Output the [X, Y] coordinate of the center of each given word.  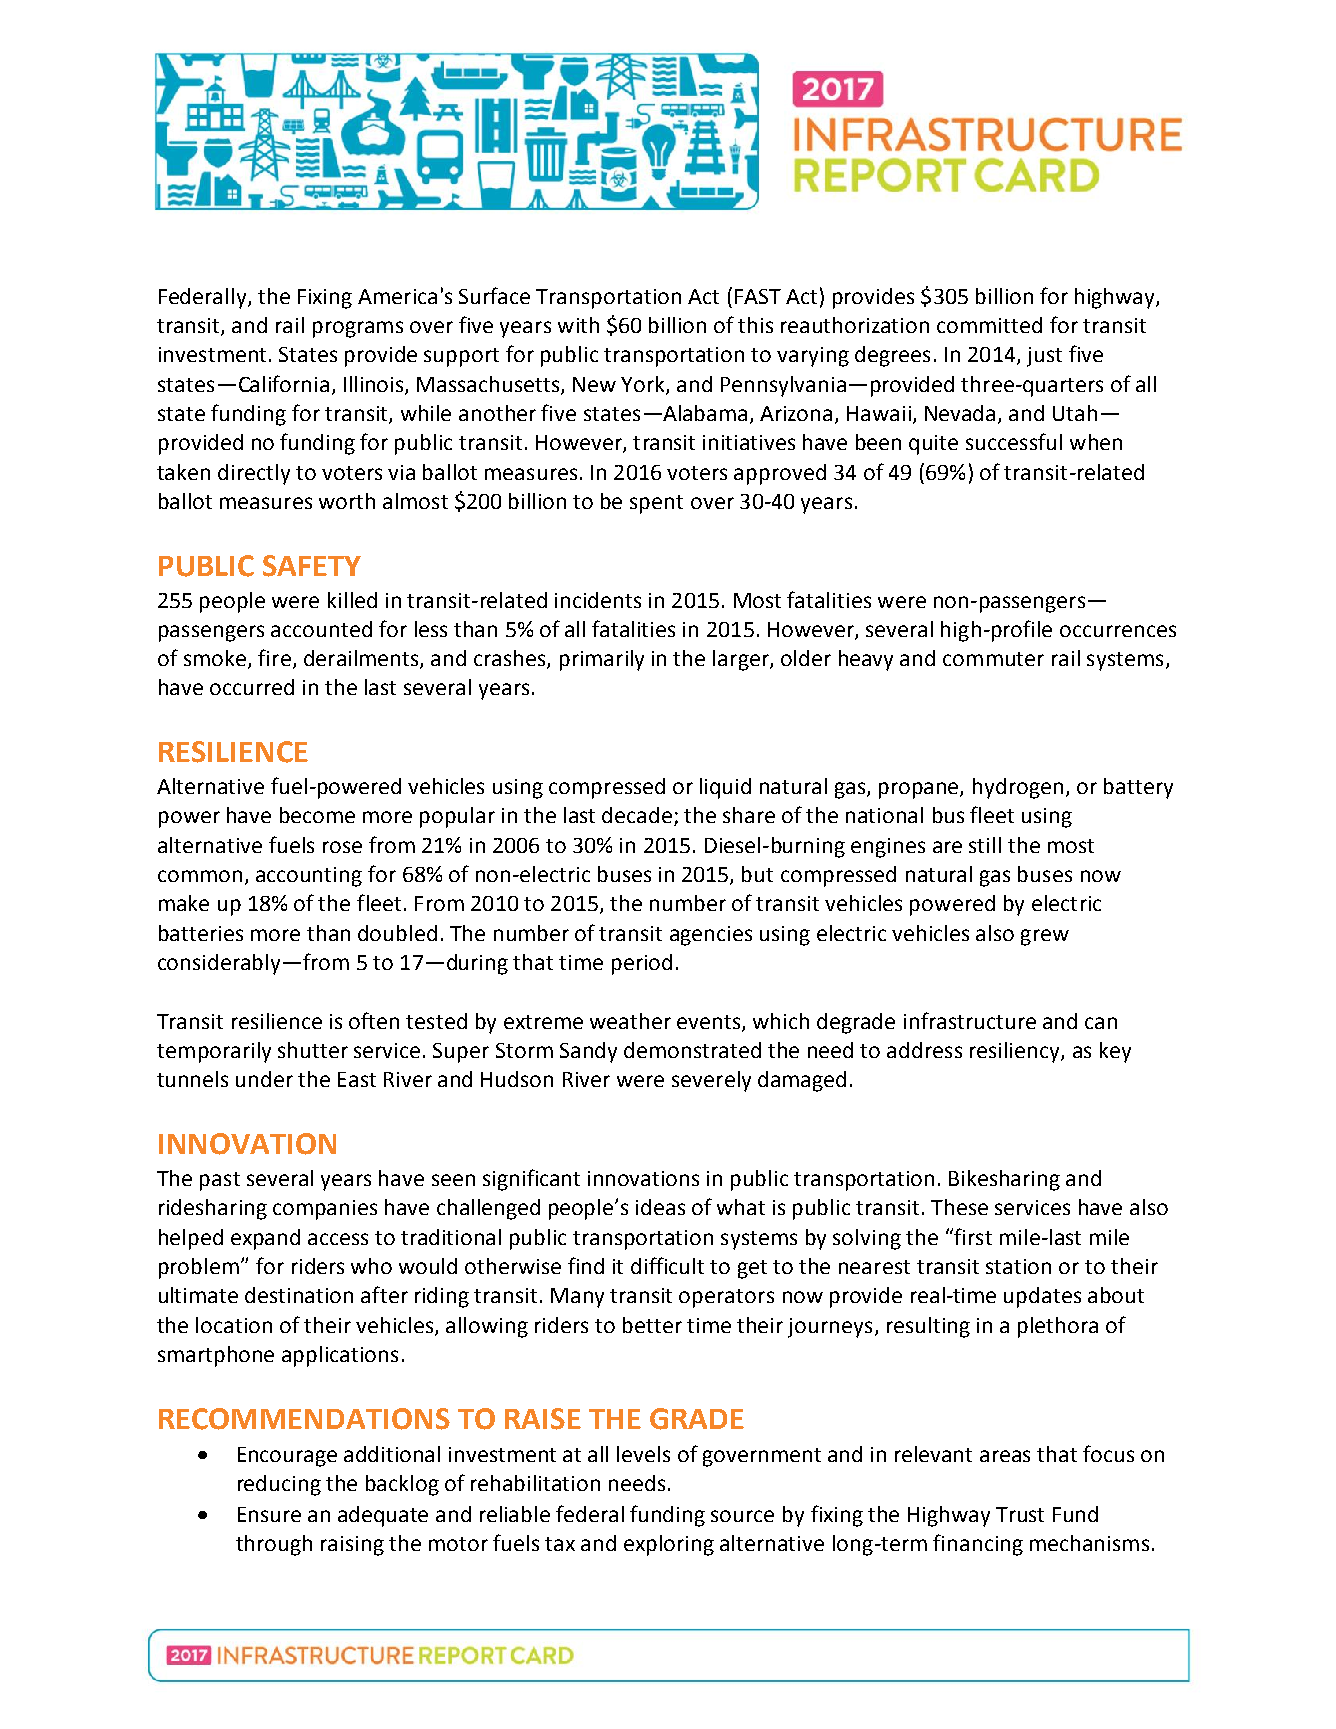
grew [1045, 937]
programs [358, 329]
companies [325, 1210]
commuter [993, 659]
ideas [660, 1207]
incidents [598, 600]
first [972, 1236]
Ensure [269, 1514]
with [578, 325]
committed [989, 325]
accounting [309, 877]
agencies [711, 936]
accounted [321, 629]
